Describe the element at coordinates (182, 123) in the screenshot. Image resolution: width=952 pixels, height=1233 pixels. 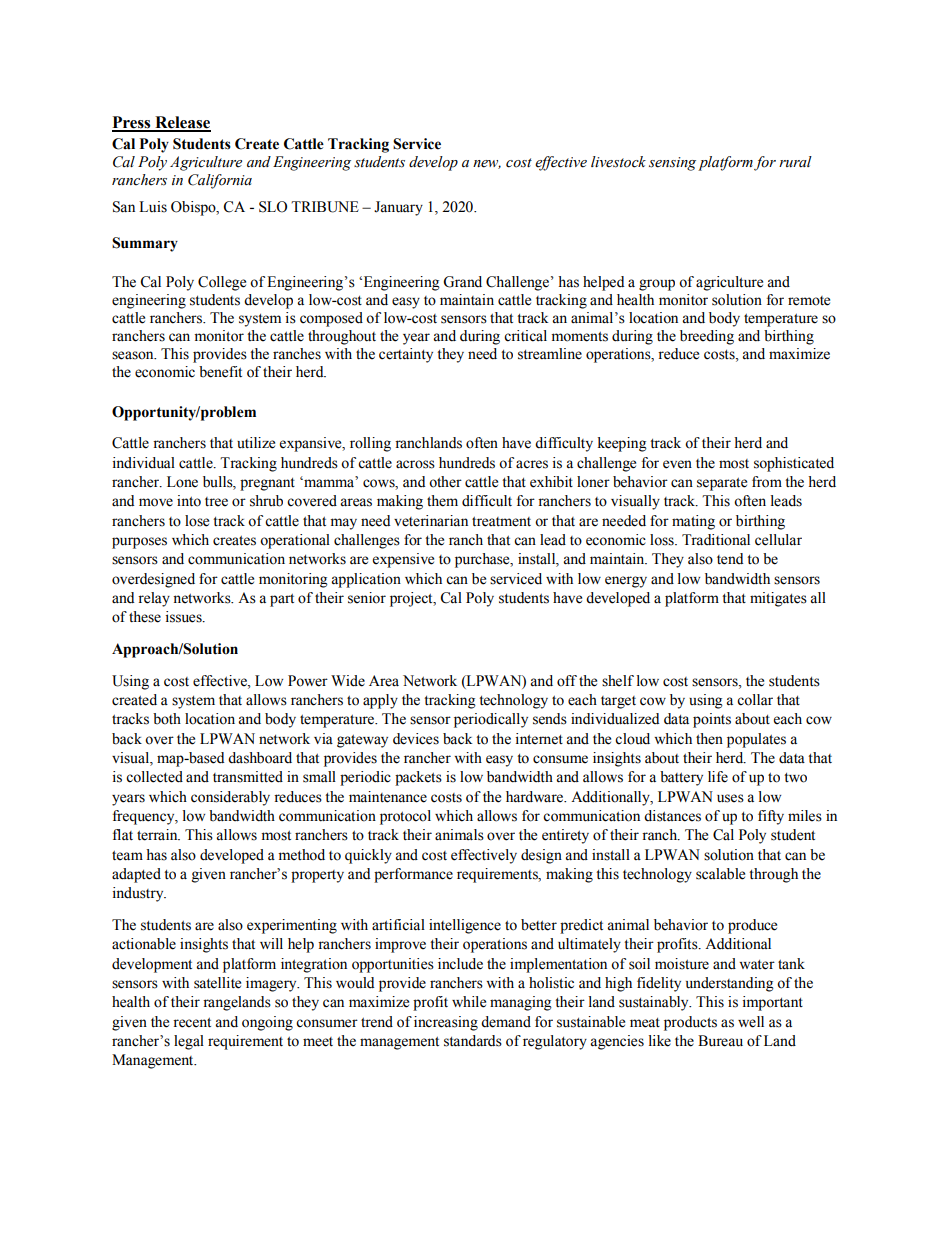
I see `Release` at that location.
